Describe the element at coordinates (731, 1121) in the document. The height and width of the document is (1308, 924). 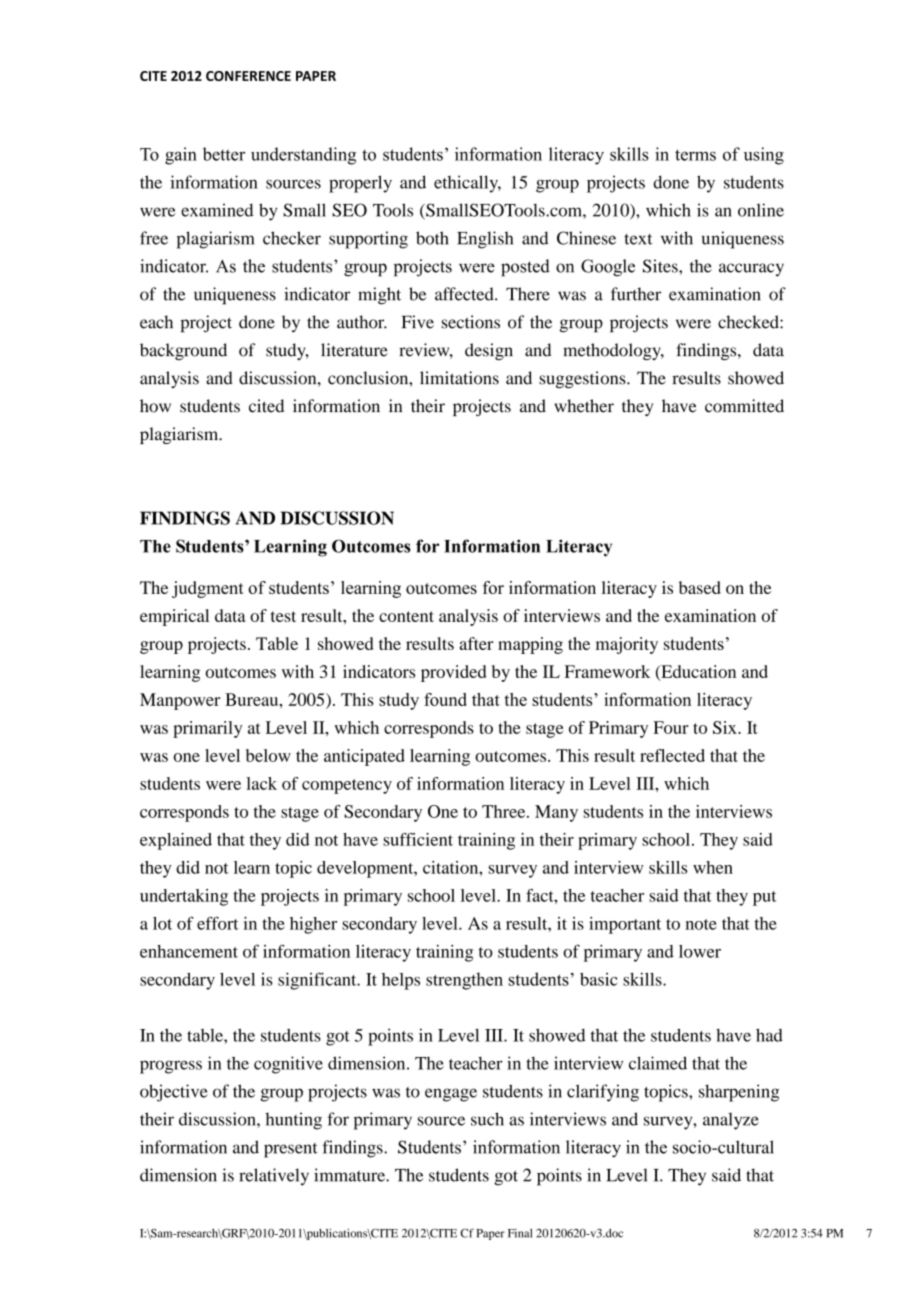
I see `analyze` at that location.
